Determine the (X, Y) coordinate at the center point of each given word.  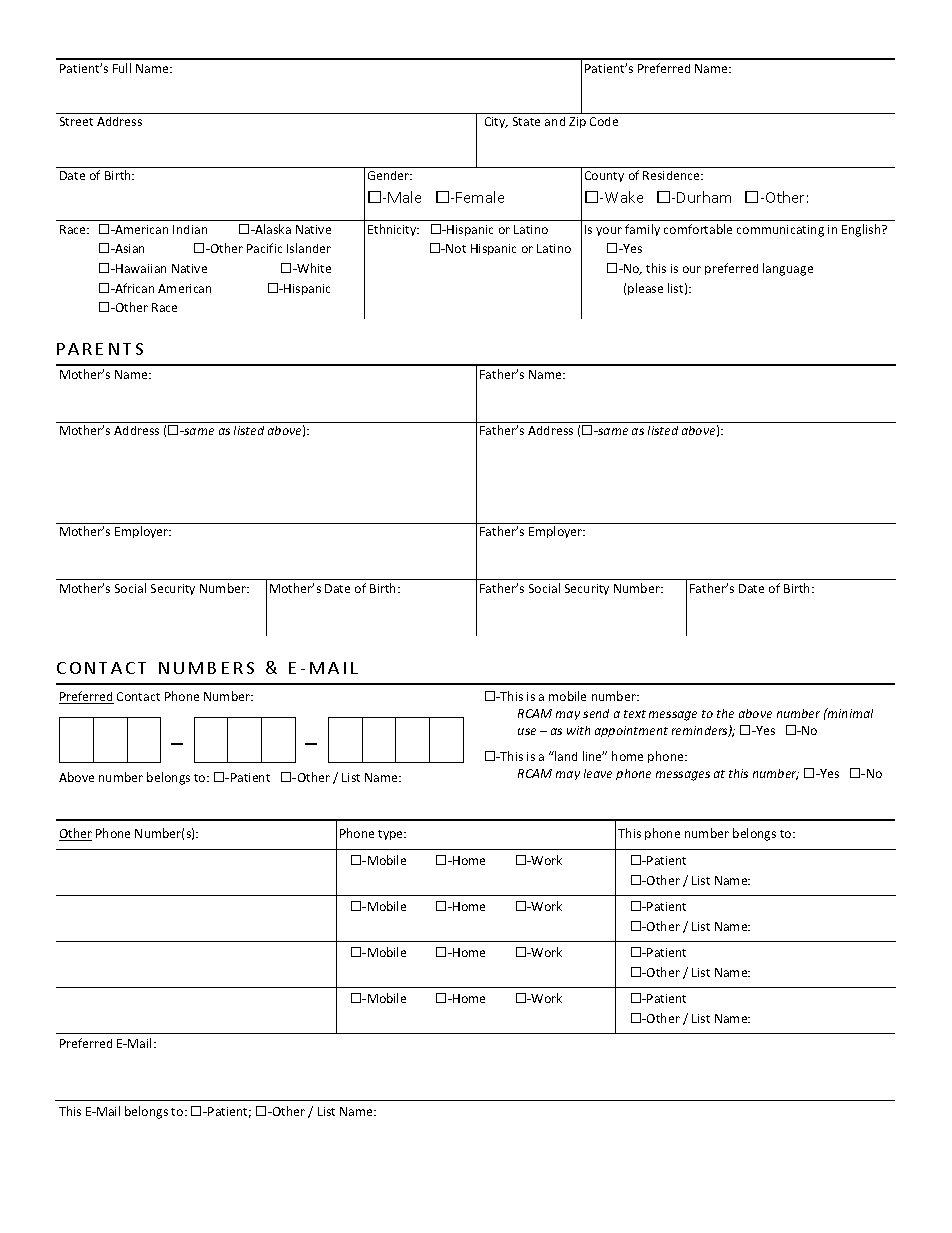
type (391, 835)
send (596, 713)
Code (604, 121)
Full (122, 68)
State (526, 121)
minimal (849, 713)
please (645, 289)
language (788, 269)
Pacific (264, 248)
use (527, 731)
